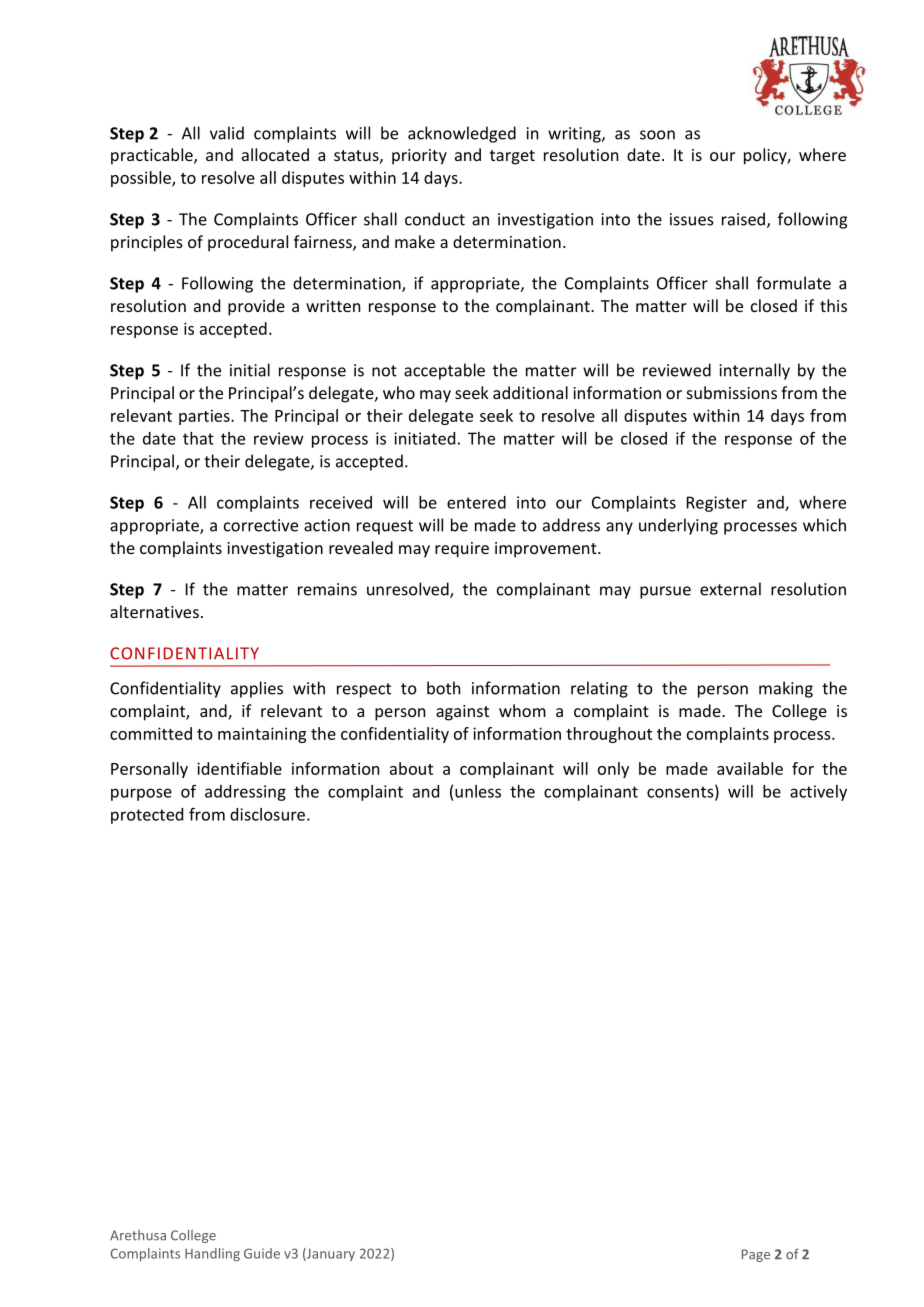 The height and width of the image is (1307, 924). What do you see at coordinates (227, 133) in the image?
I see `valid` at bounding box center [227, 133].
